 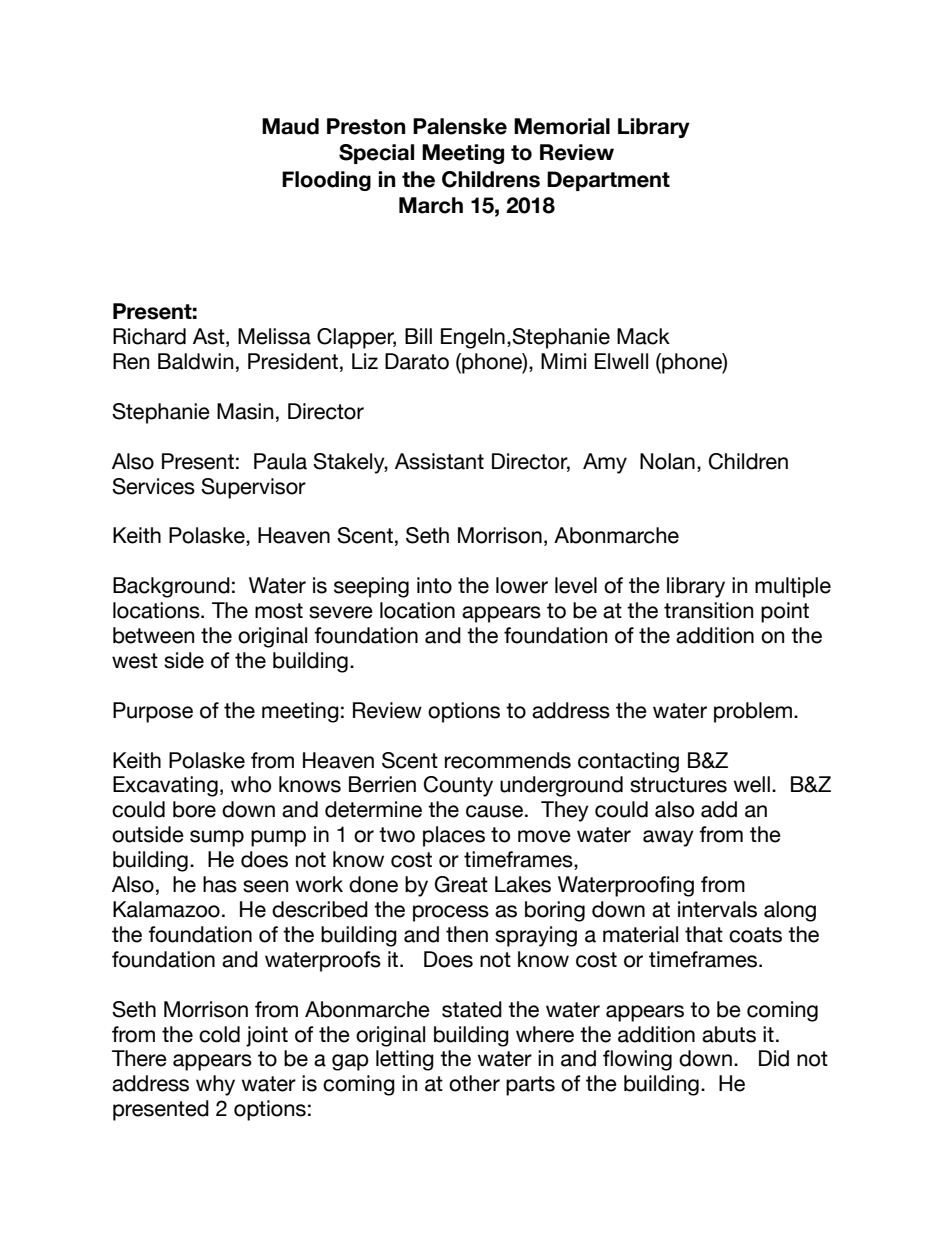 I want to click on Department, so click(x=608, y=181).
